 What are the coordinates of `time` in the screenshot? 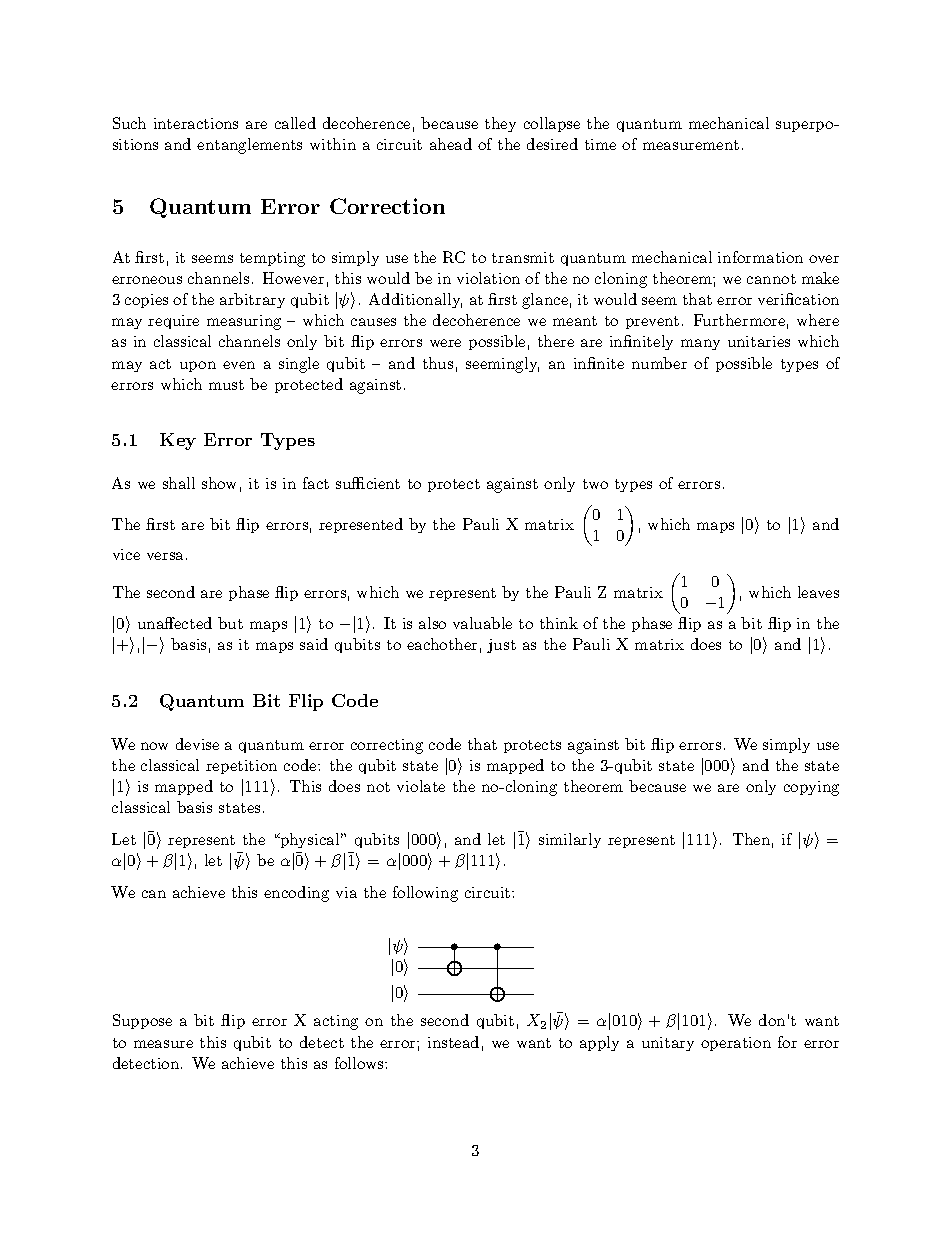 It's located at (600, 144).
